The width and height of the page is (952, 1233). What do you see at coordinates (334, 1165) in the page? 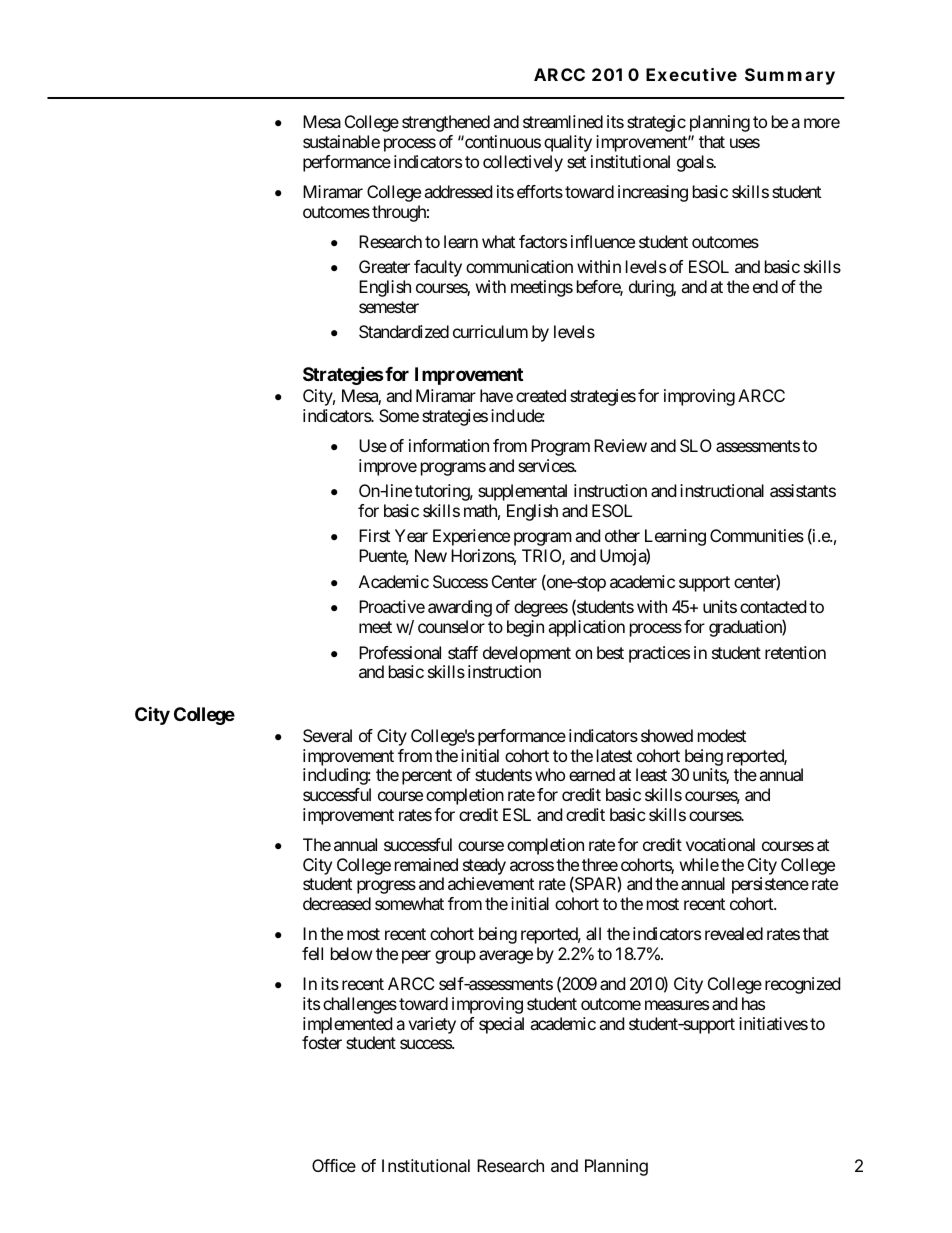
I see `Office` at bounding box center [334, 1165].
